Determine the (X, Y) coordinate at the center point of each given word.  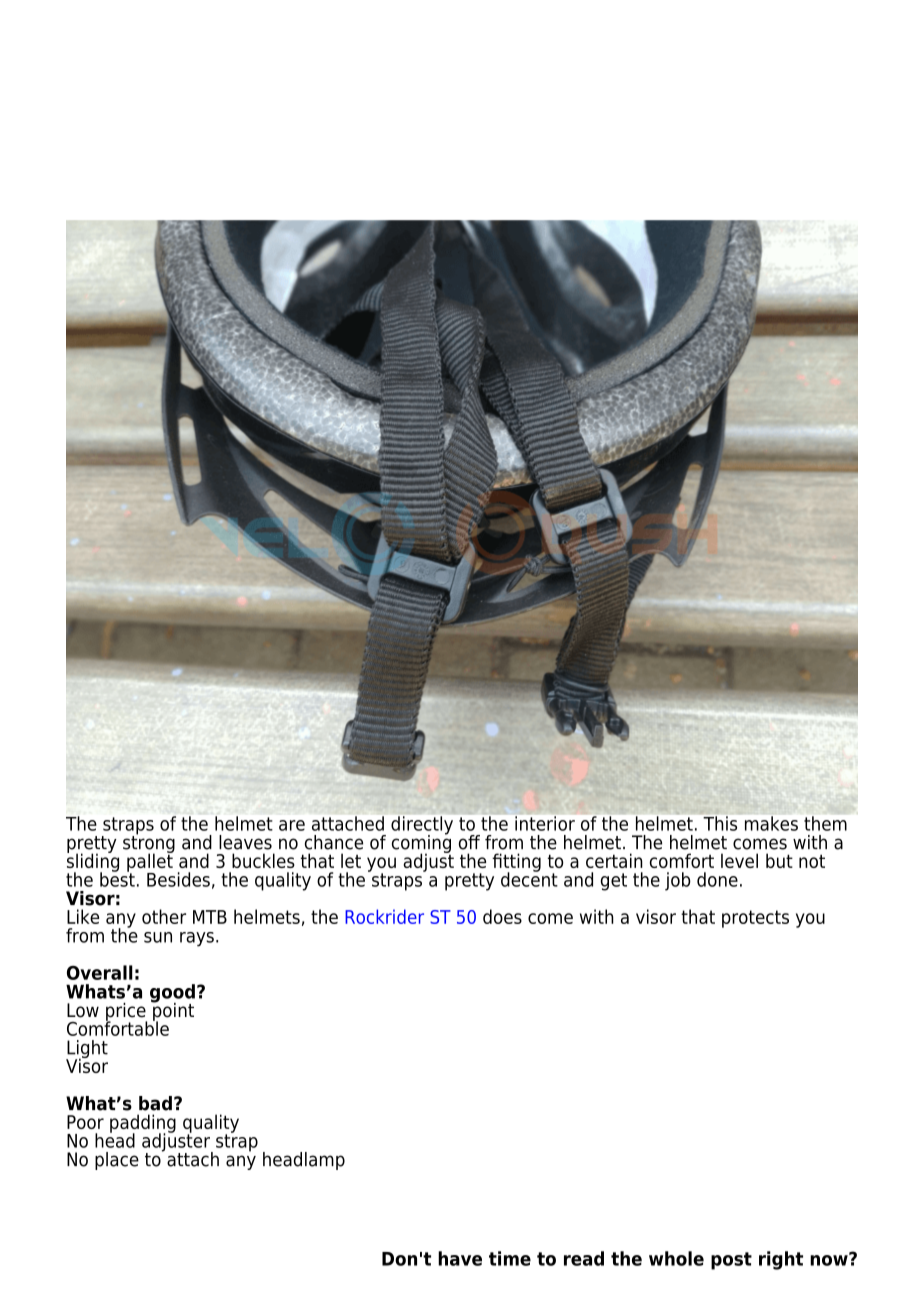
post (731, 1261)
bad (155, 1103)
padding (143, 1124)
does (502, 916)
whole (676, 1258)
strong (149, 844)
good (172, 994)
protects (755, 919)
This (720, 823)
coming (421, 843)
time (510, 1258)
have (460, 1258)
